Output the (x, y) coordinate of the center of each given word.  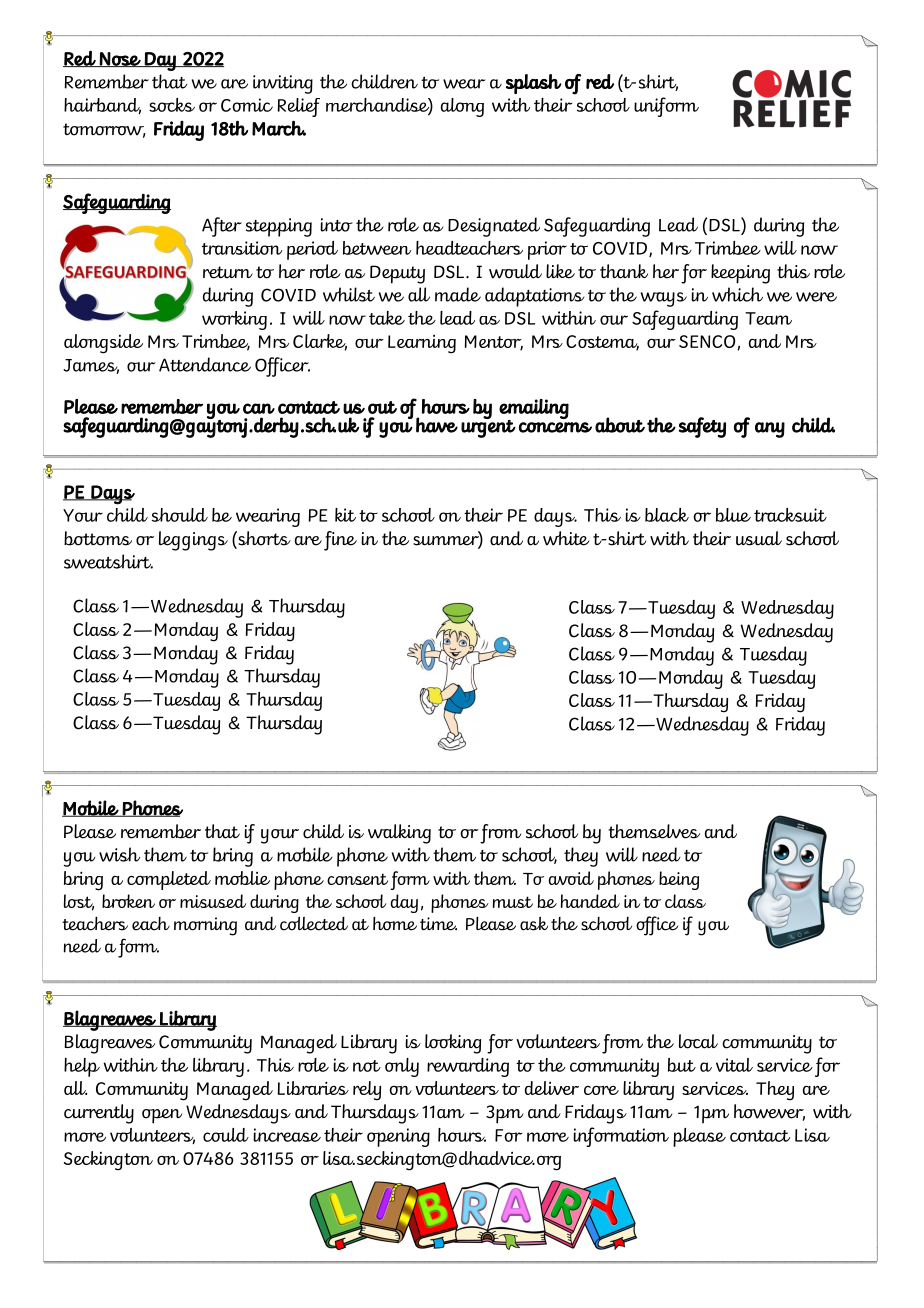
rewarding (468, 1067)
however (769, 1112)
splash (534, 84)
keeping (740, 274)
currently (99, 1114)
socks (172, 105)
